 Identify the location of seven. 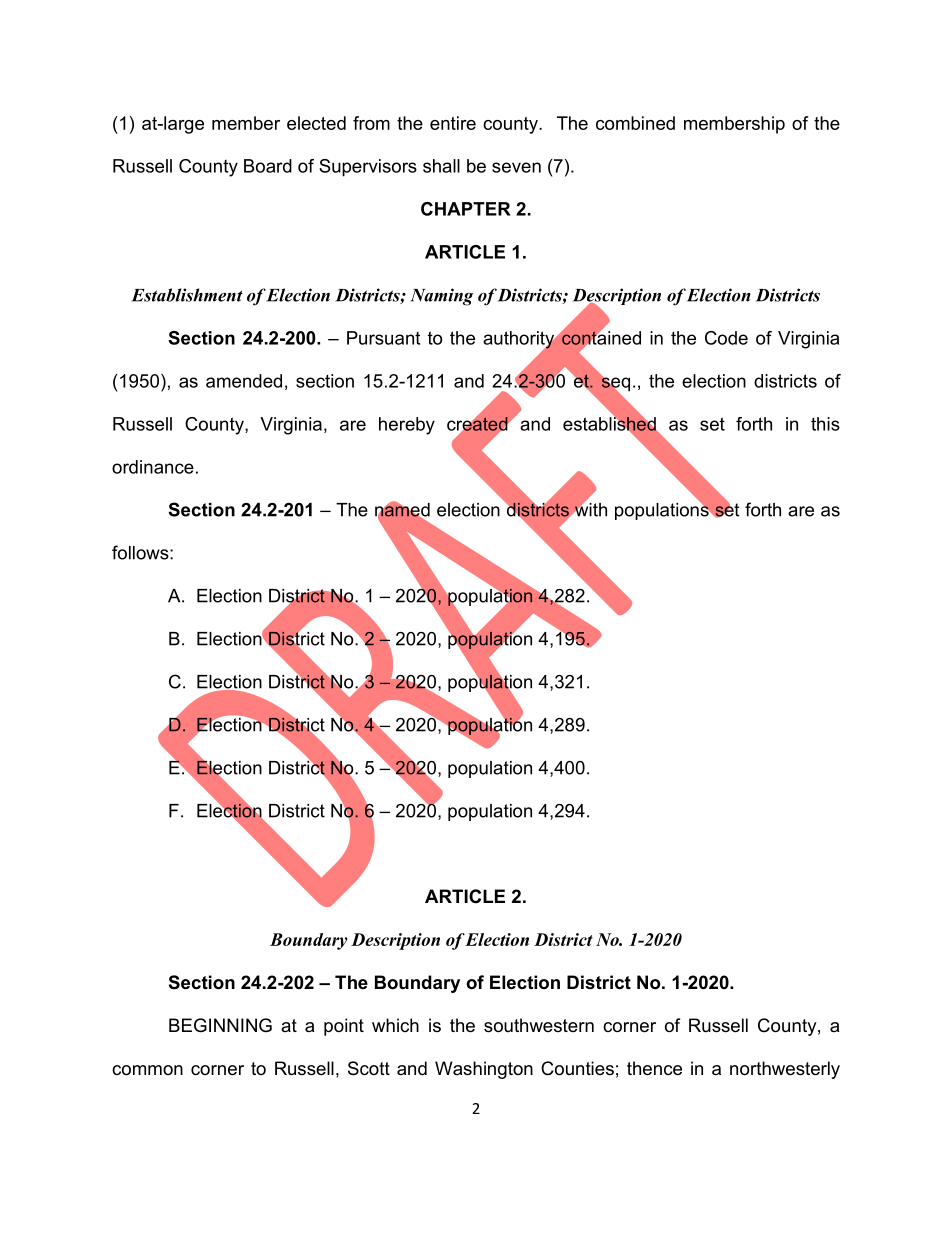
(516, 167).
